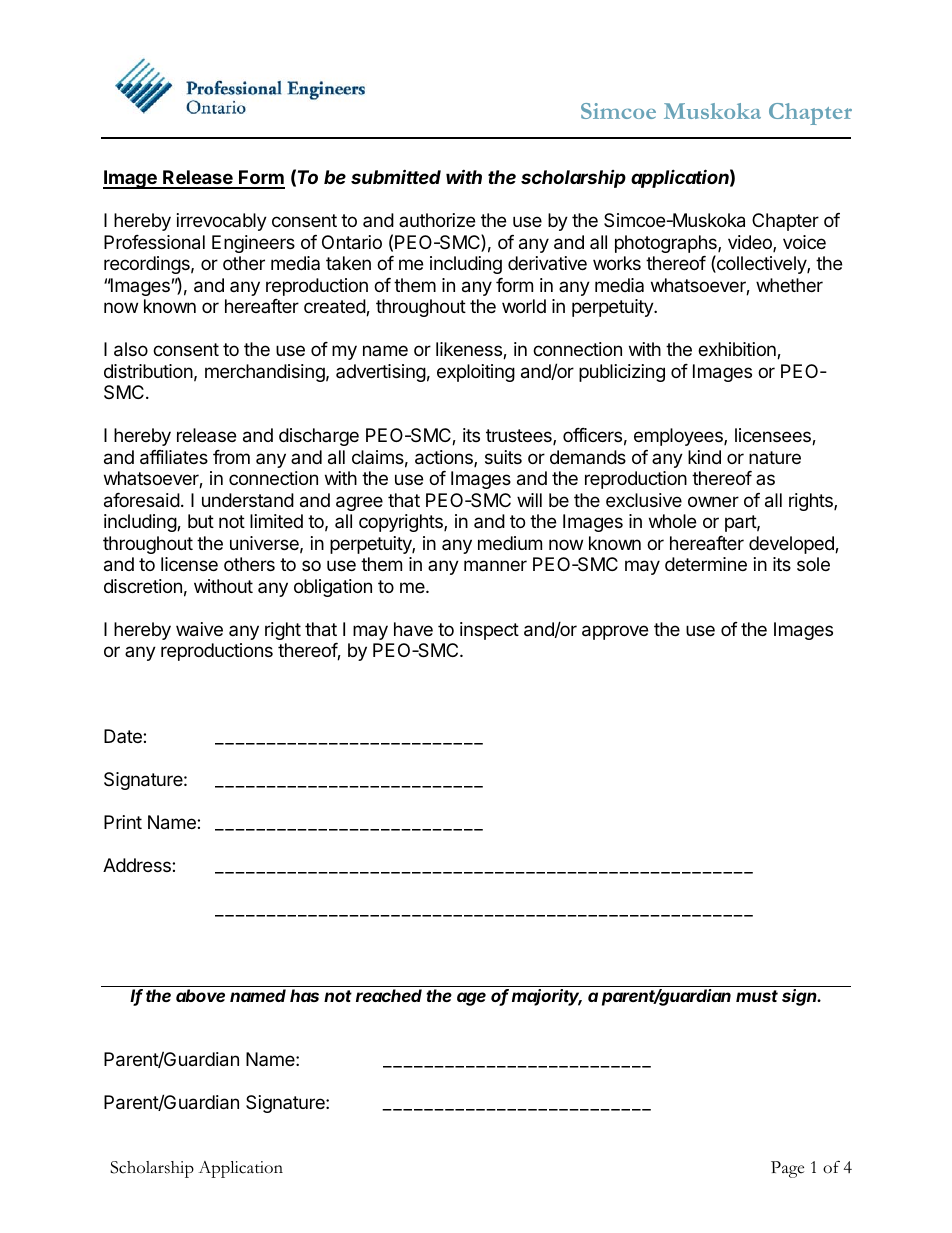 This screenshot has width=952, height=1233. Describe the element at coordinates (615, 632) in the screenshot. I see `approve` at that location.
